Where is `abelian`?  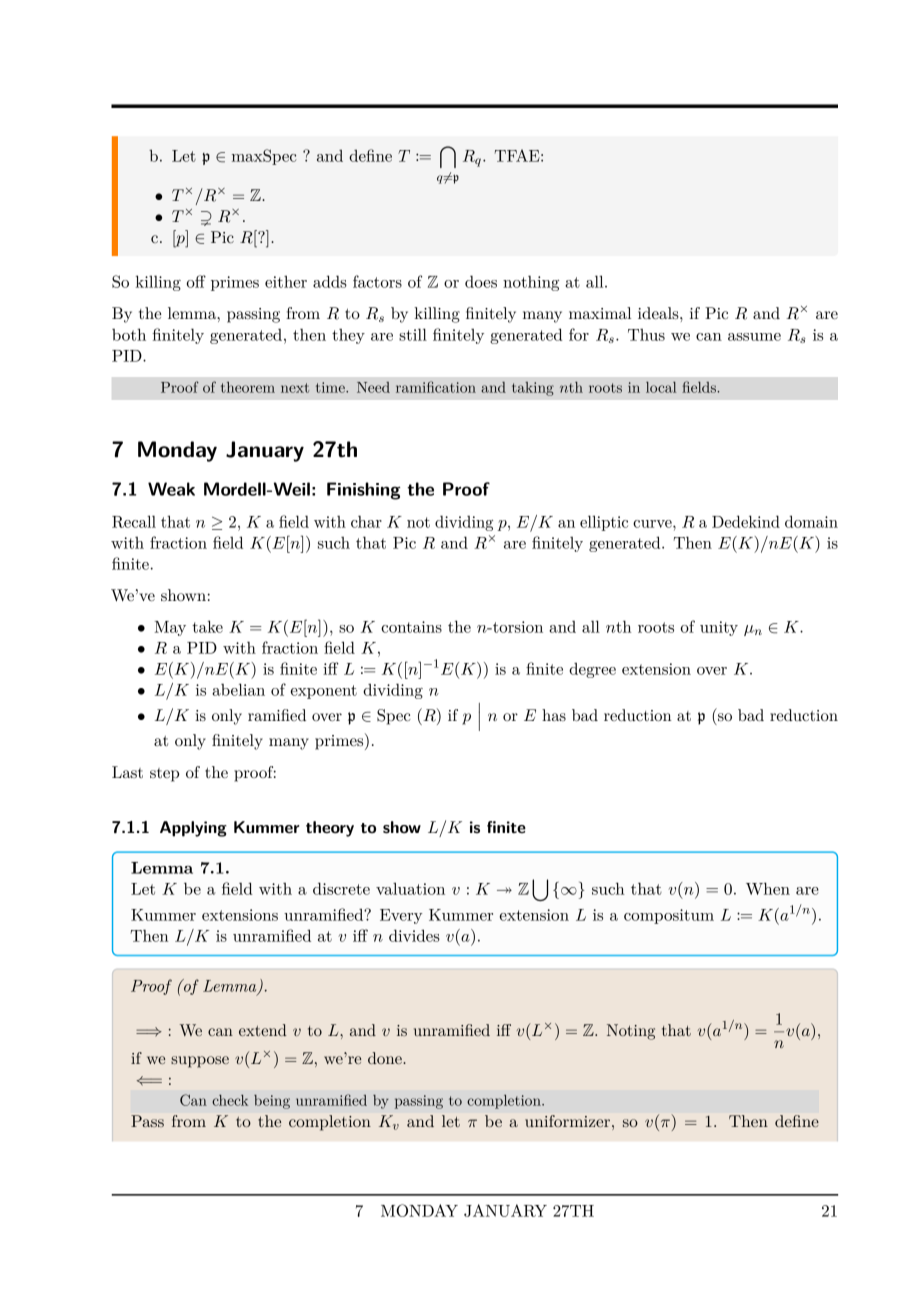
abelian is located at coordinates (238, 689).
